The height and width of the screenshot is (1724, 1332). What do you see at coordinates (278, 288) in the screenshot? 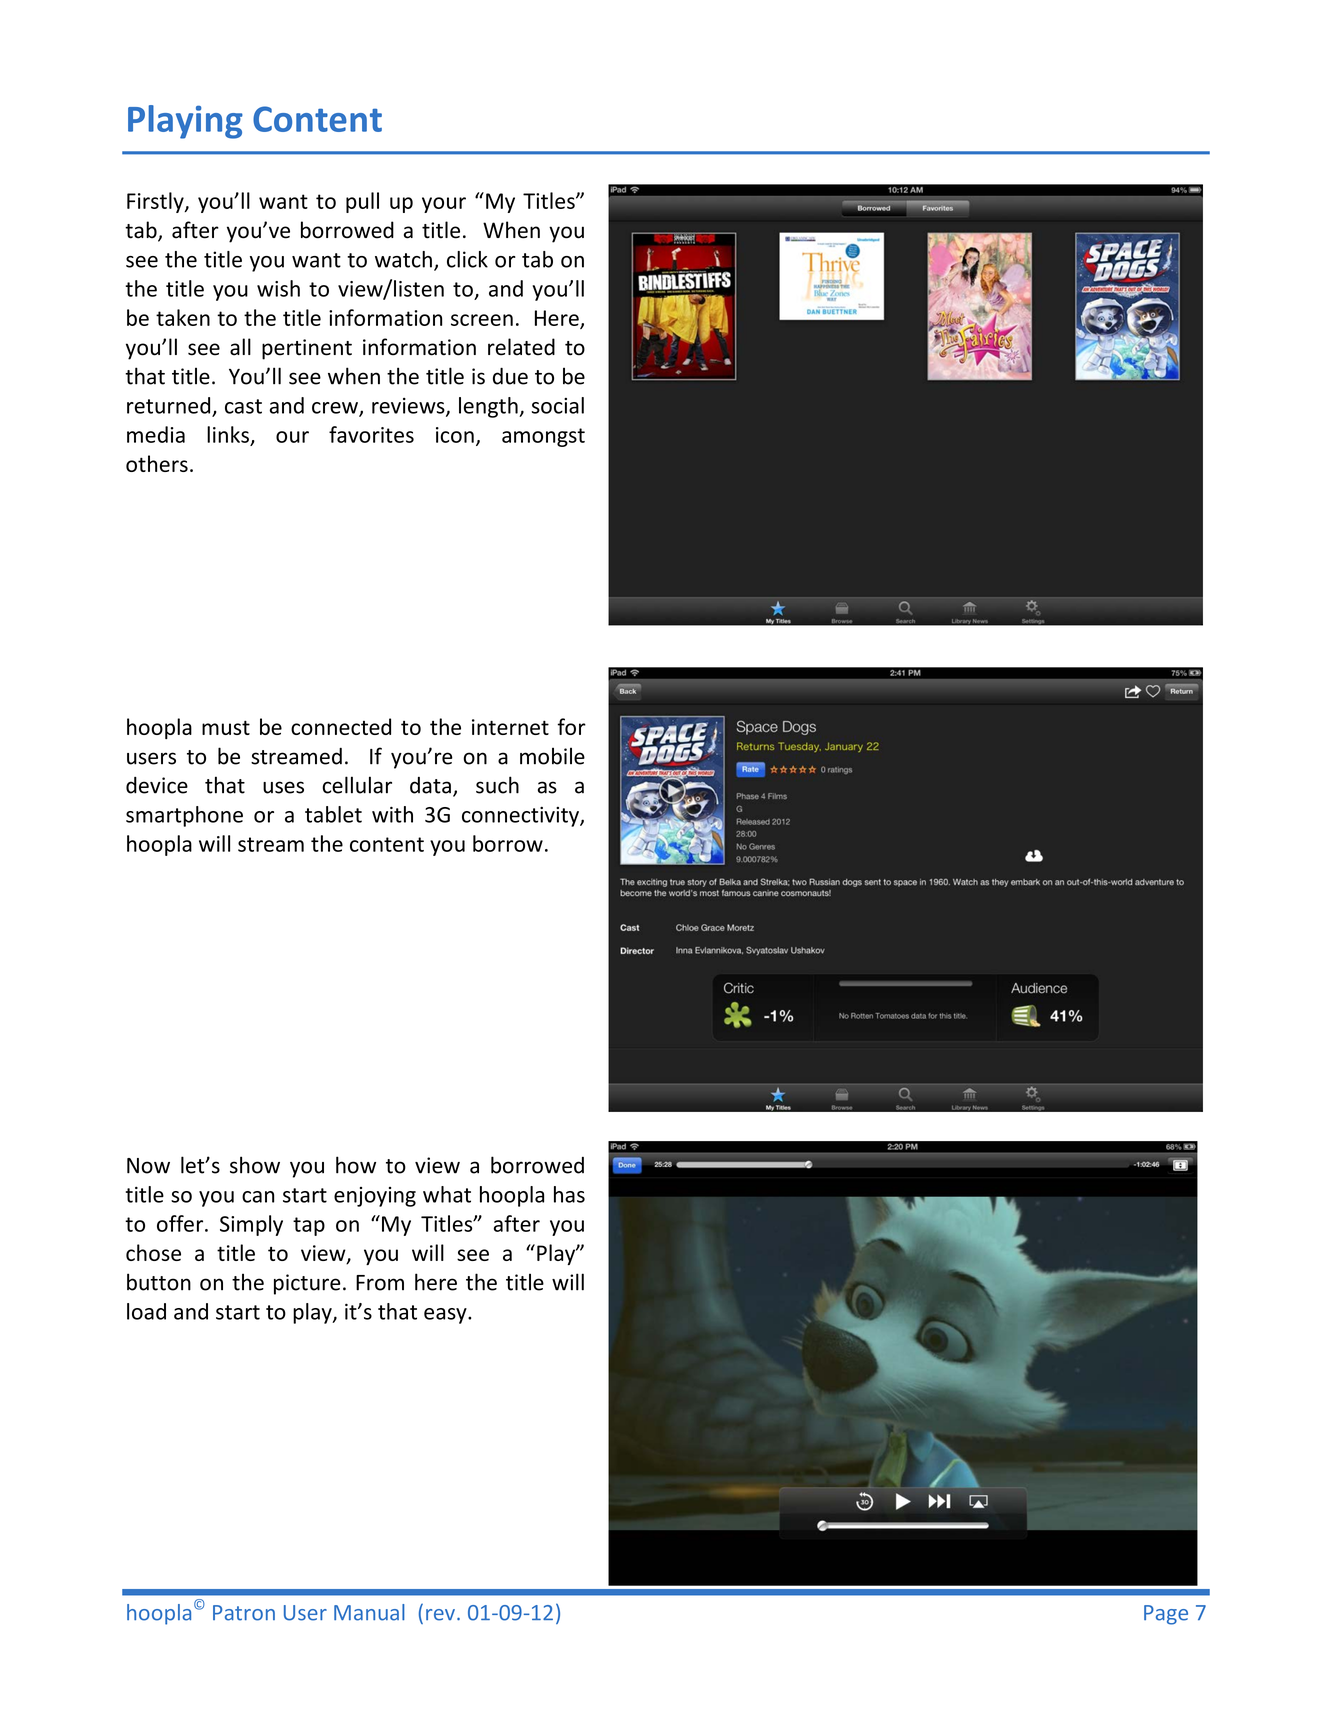
I see `wish` at bounding box center [278, 288].
